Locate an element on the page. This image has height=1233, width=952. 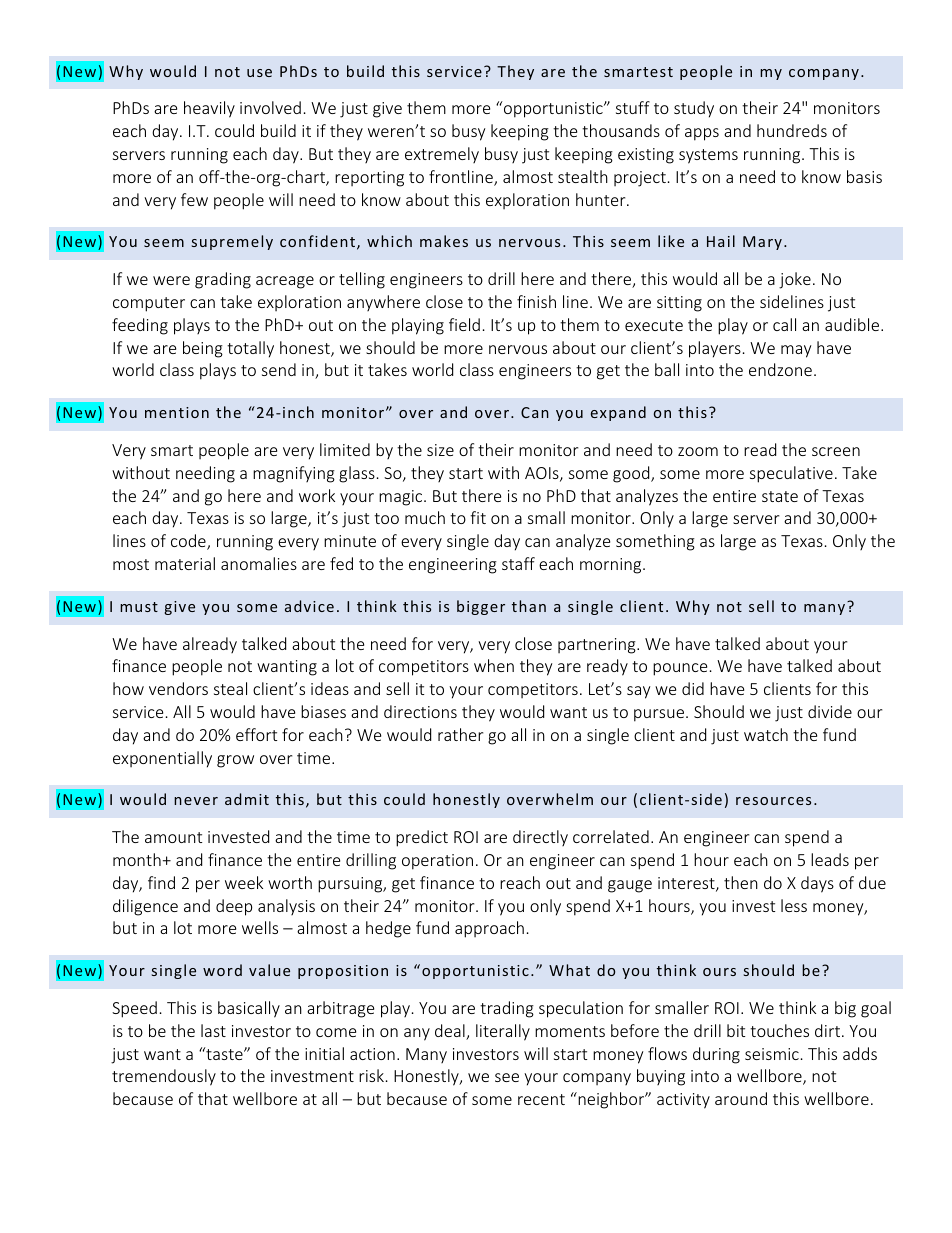
rather is located at coordinates (460, 734).
